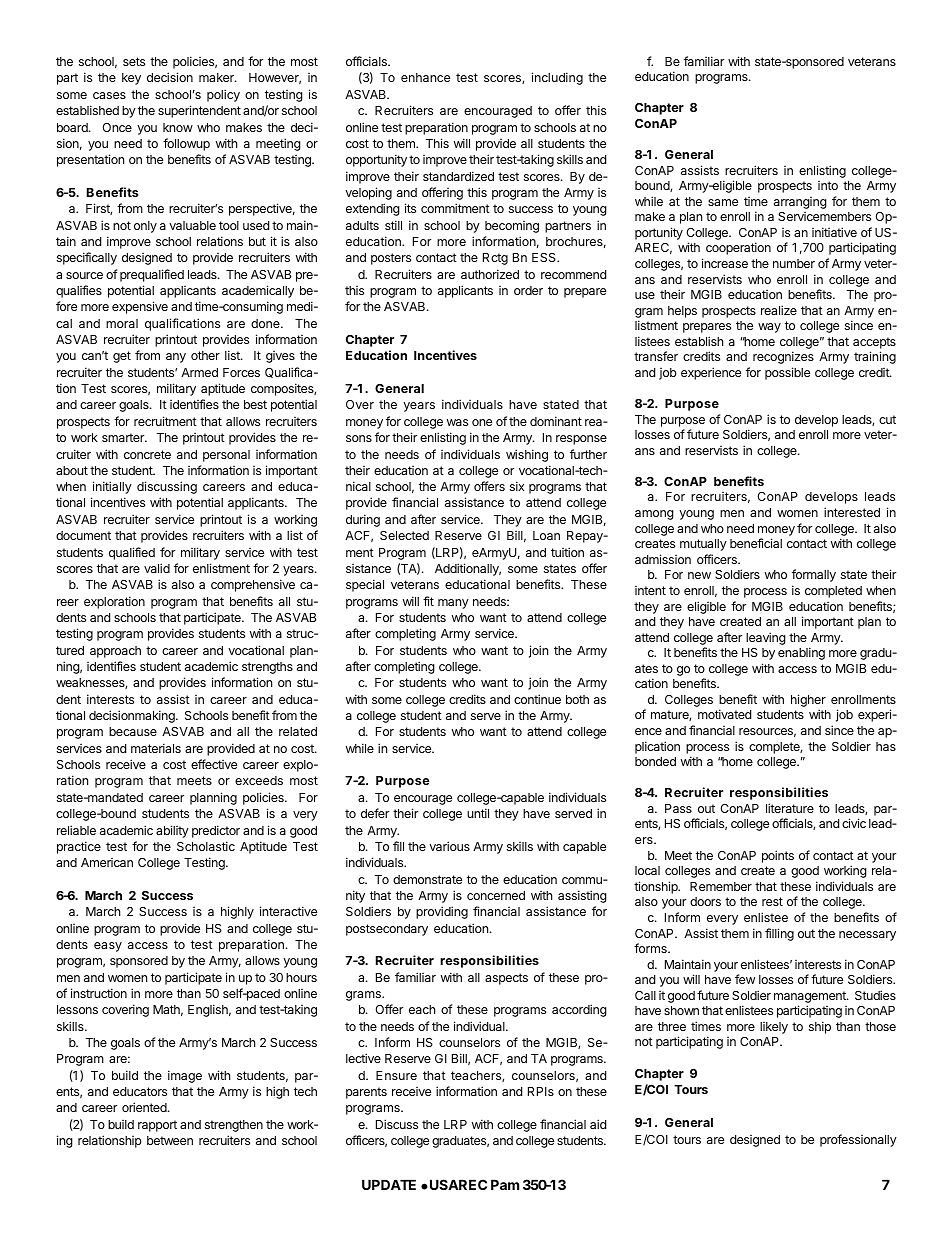  Describe the element at coordinates (800, 203) in the page. I see `arranging` at that location.
